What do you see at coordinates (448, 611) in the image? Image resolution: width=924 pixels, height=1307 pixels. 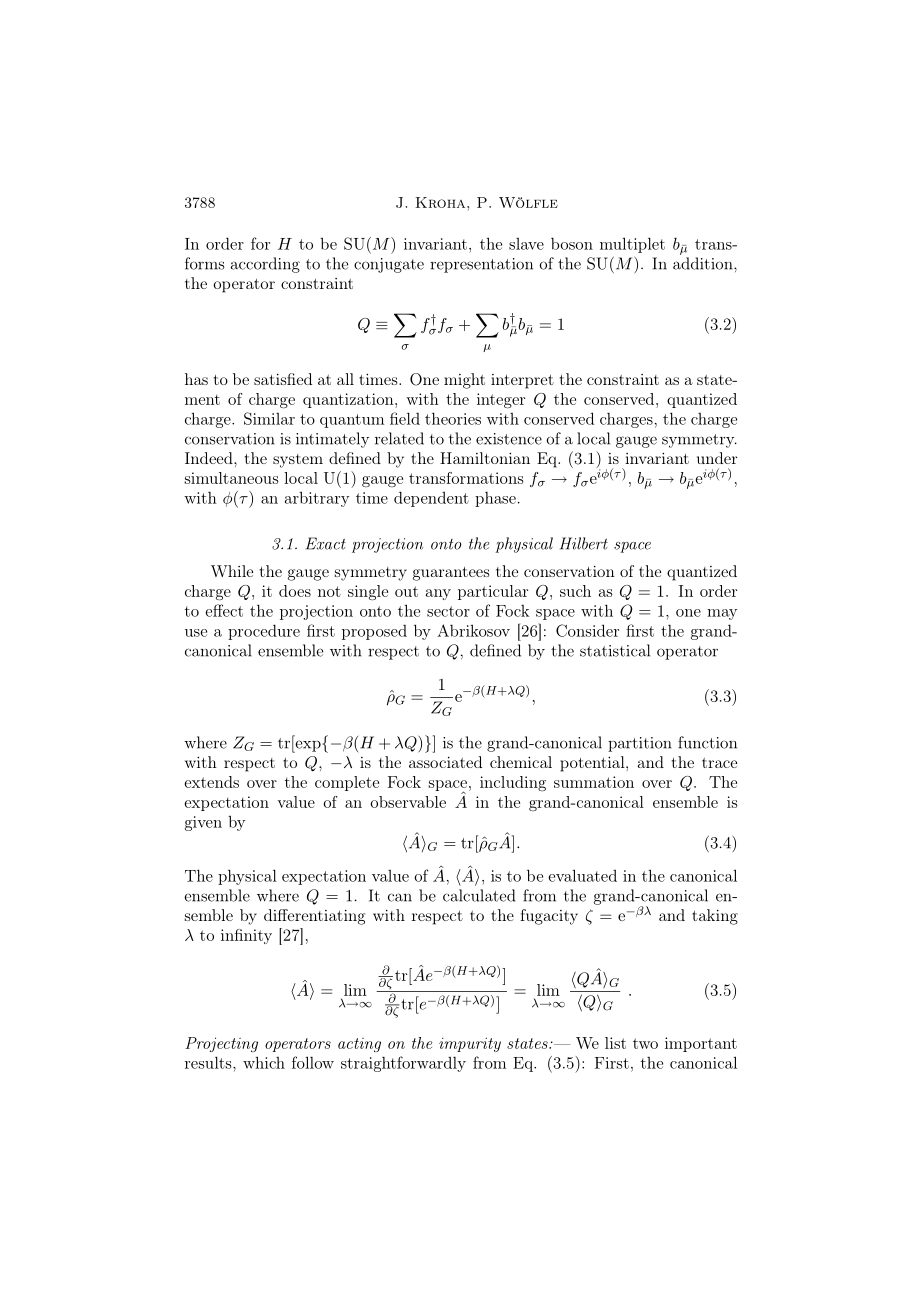 I see `sector` at bounding box center [448, 611].
